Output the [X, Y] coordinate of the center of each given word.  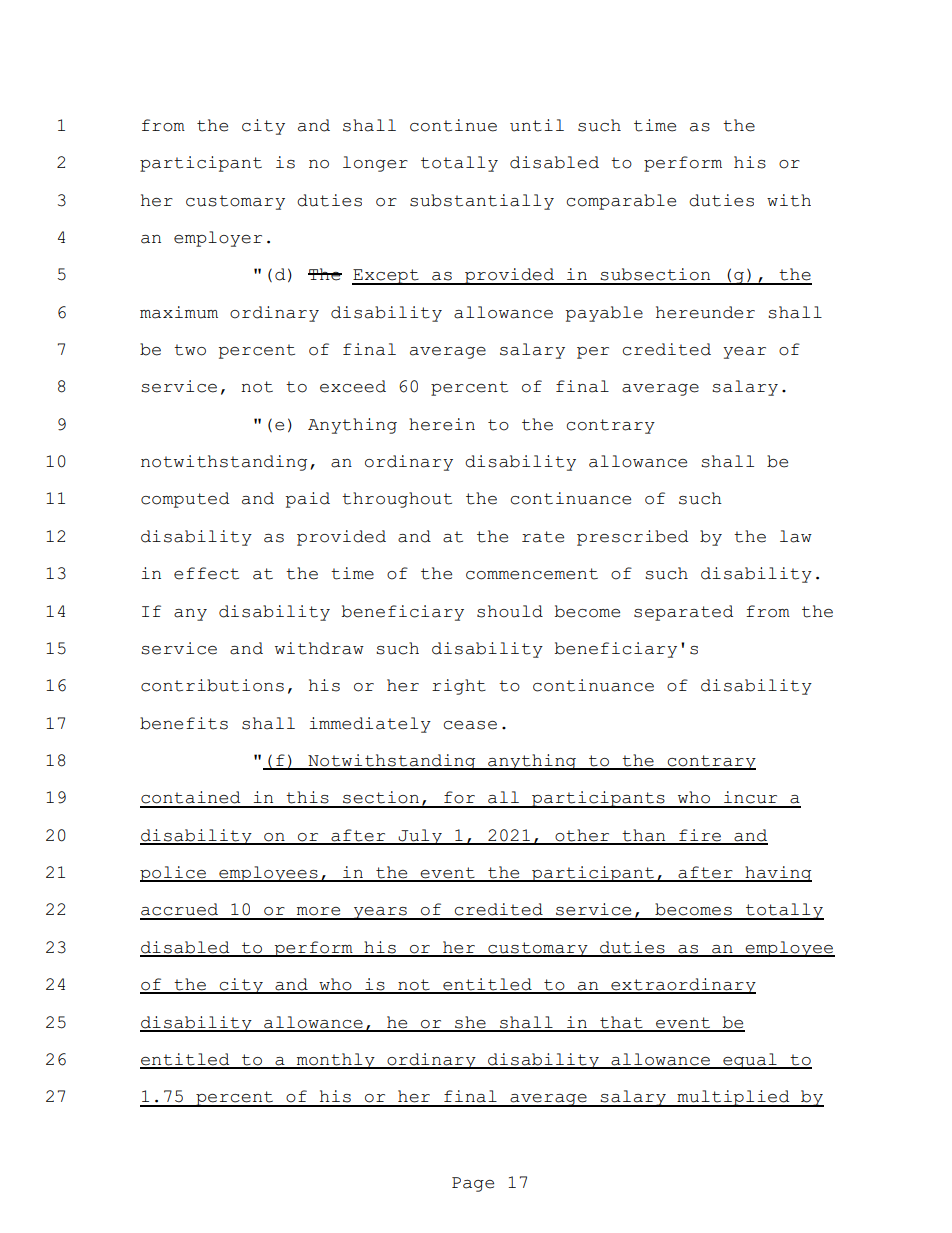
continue [453, 125]
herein [442, 424]
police [174, 874]
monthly [336, 1061]
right [459, 687]
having [777, 874]
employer [218, 239]
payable [604, 314]
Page [473, 1184]
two [190, 350]
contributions [212, 685]
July [420, 837]
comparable [621, 202]
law [796, 536]
